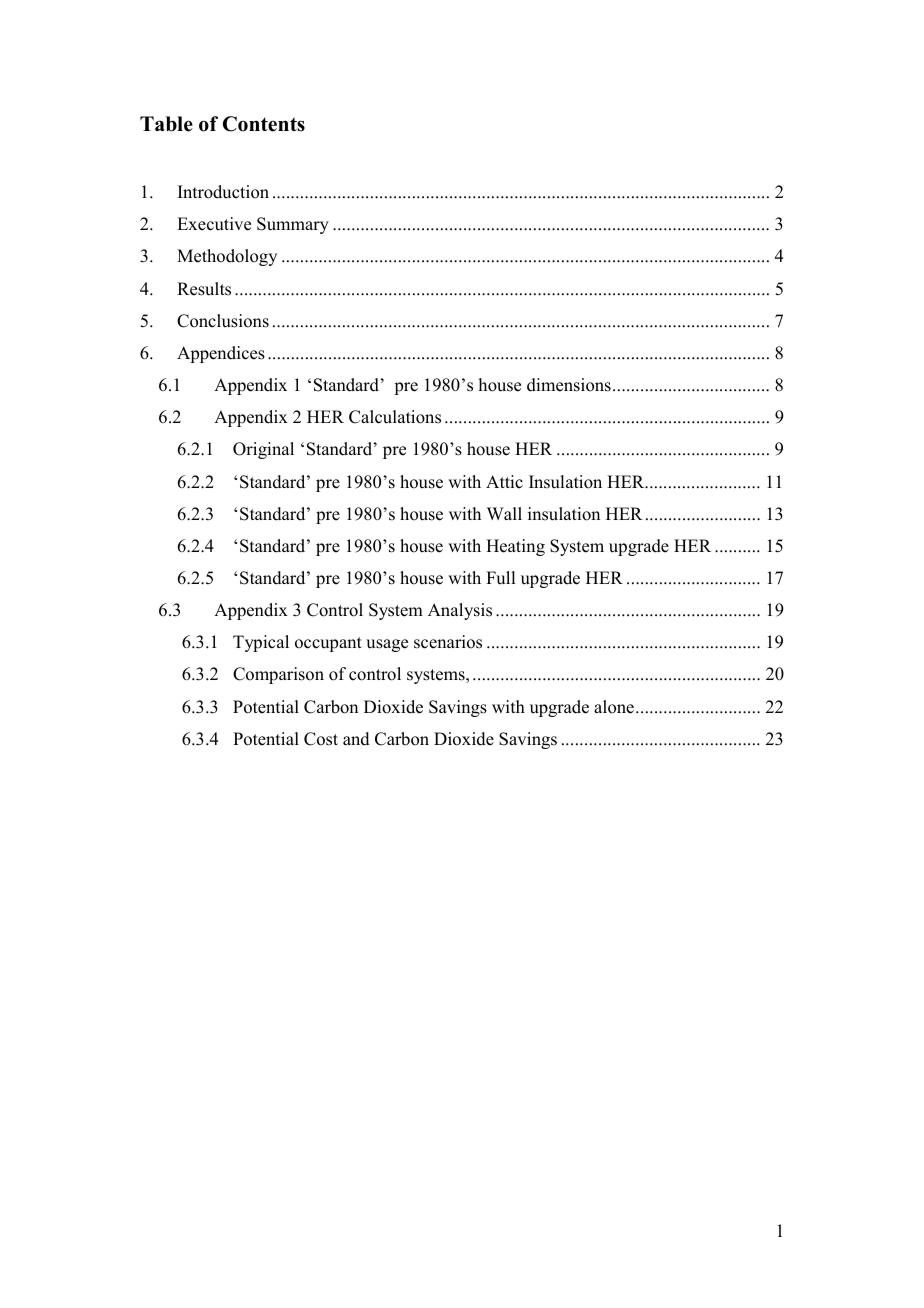  Describe the element at coordinates (278, 675) in the screenshot. I see `Comparison` at that location.
